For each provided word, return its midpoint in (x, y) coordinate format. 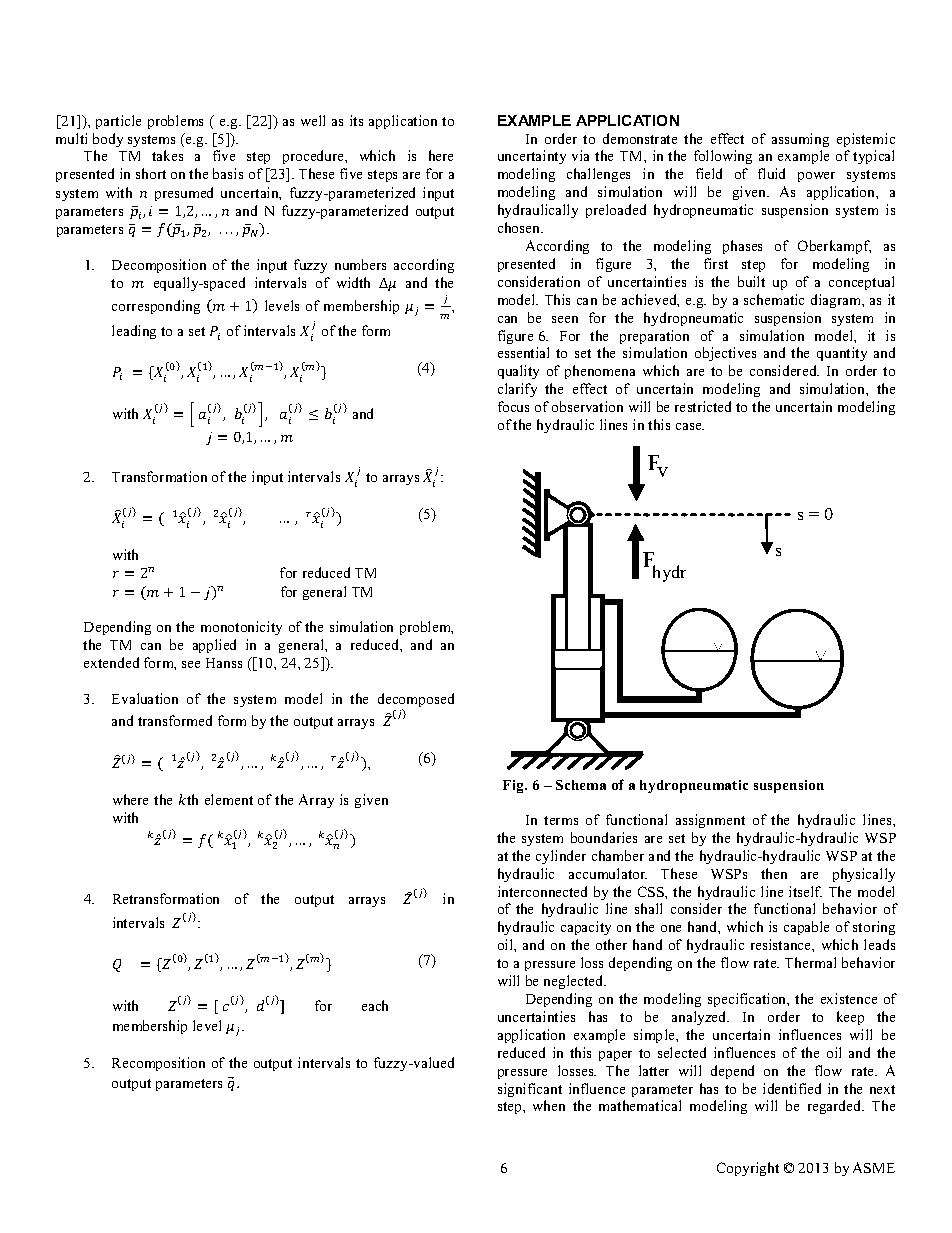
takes (167, 155)
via (580, 155)
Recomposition (158, 1064)
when (549, 1105)
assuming (800, 140)
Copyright (748, 1169)
